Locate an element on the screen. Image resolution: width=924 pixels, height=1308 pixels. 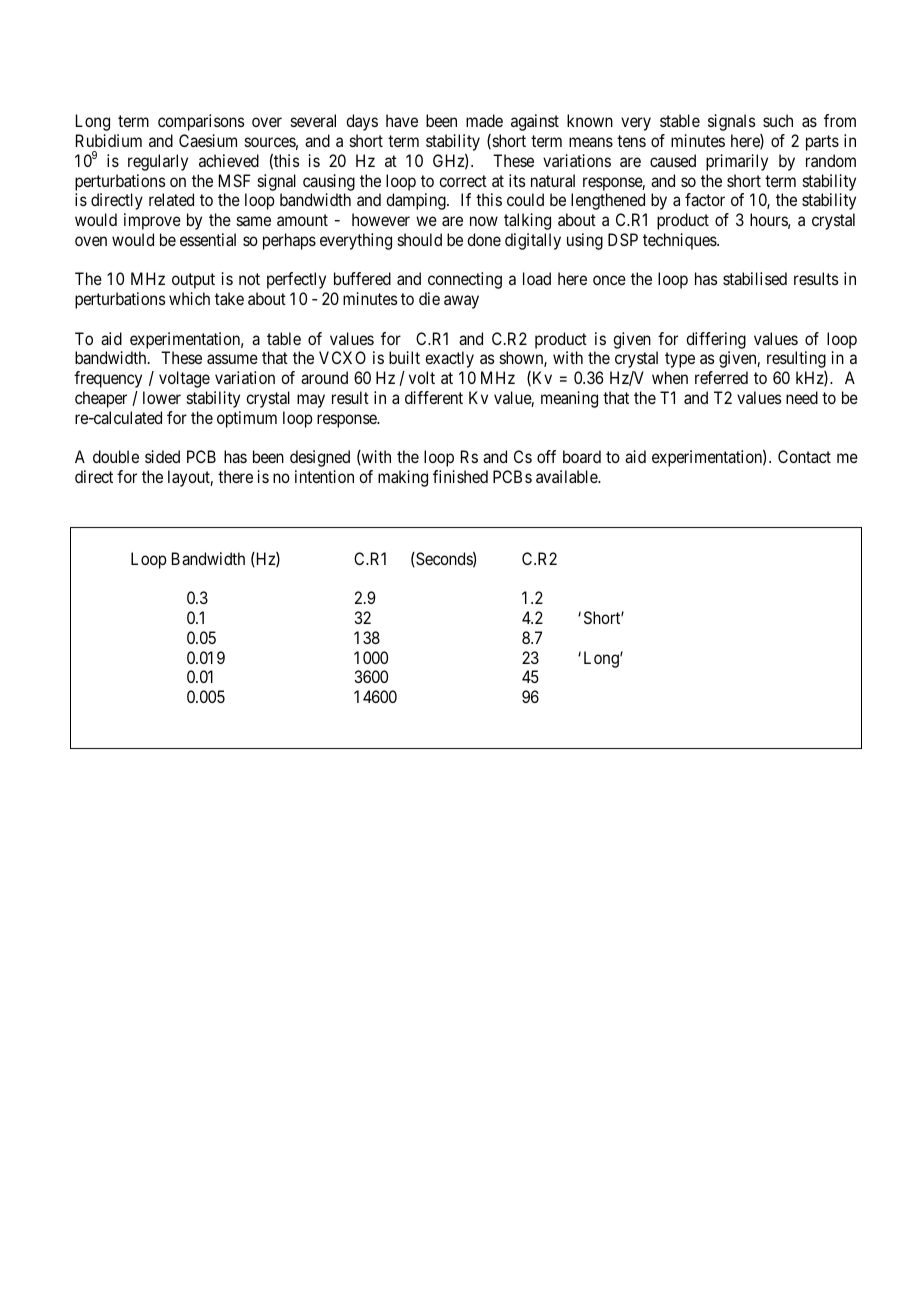
away is located at coordinates (461, 302).
